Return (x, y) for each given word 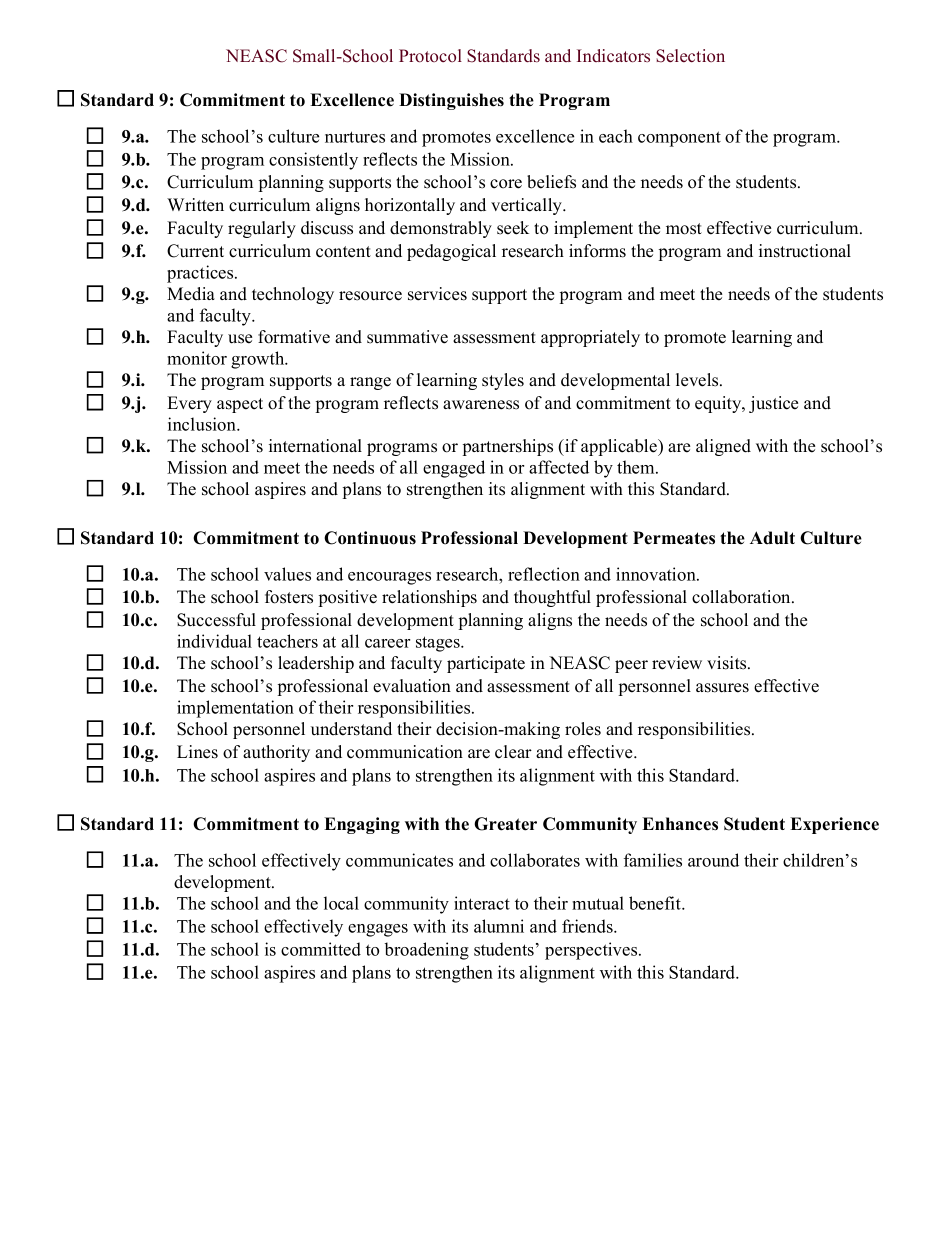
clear (513, 752)
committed (321, 949)
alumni (499, 926)
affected (559, 467)
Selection (690, 56)
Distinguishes (451, 101)
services (437, 294)
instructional (805, 251)
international (315, 446)
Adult (772, 538)
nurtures (355, 137)
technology (293, 295)
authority (276, 753)
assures (722, 688)
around (713, 860)
